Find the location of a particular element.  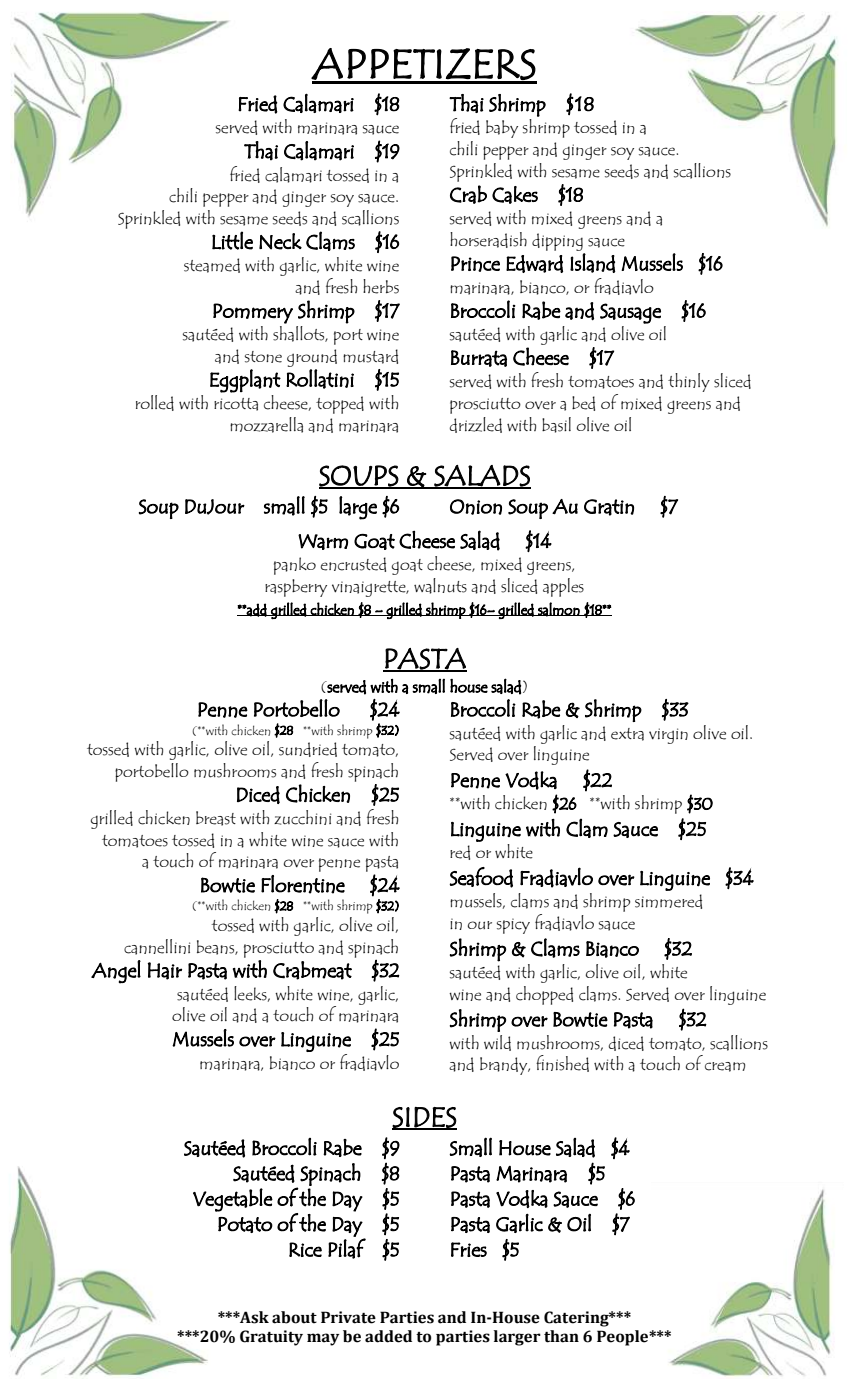

Little is located at coordinates (232, 240).
